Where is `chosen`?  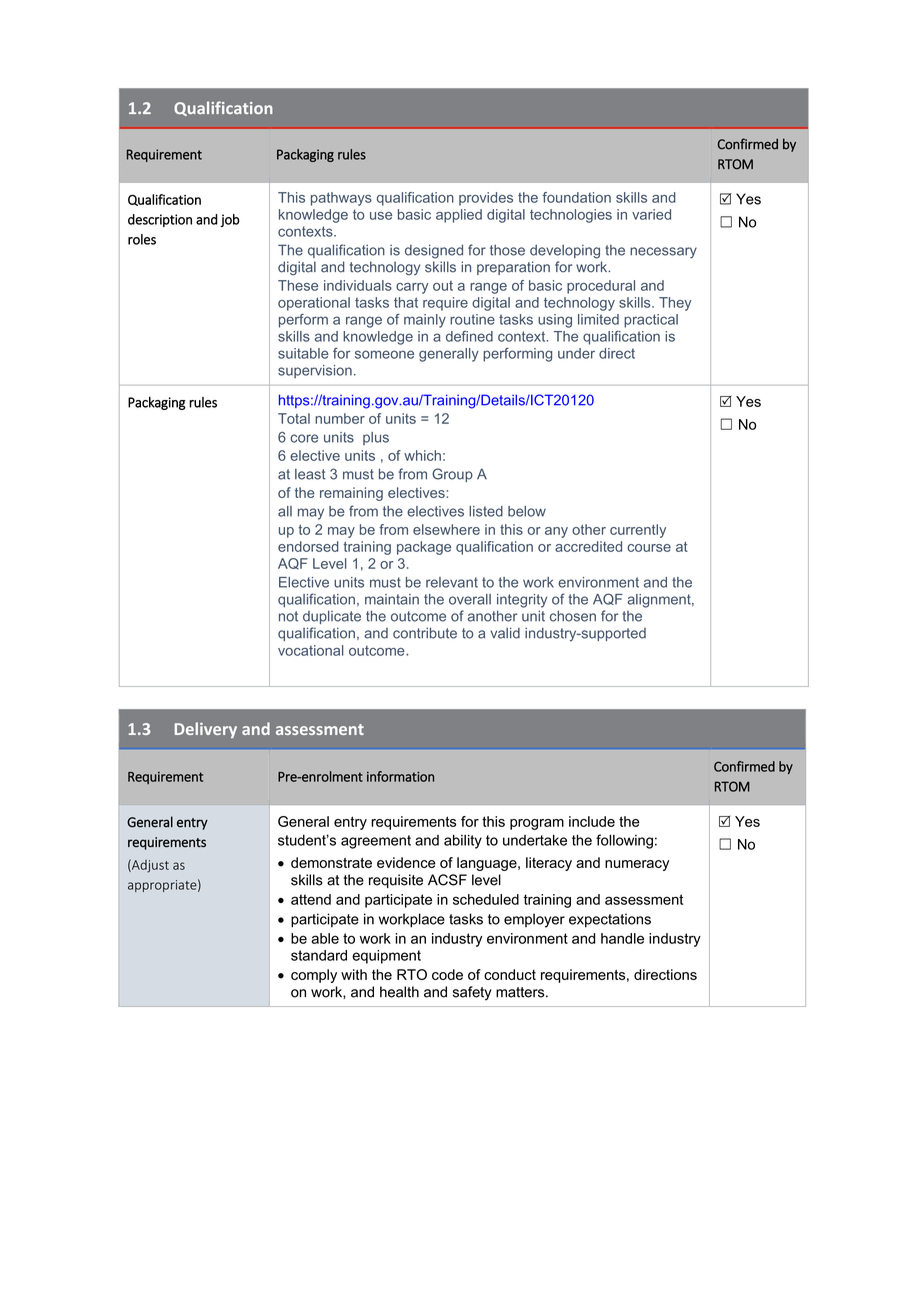
chosen is located at coordinates (573, 616).
